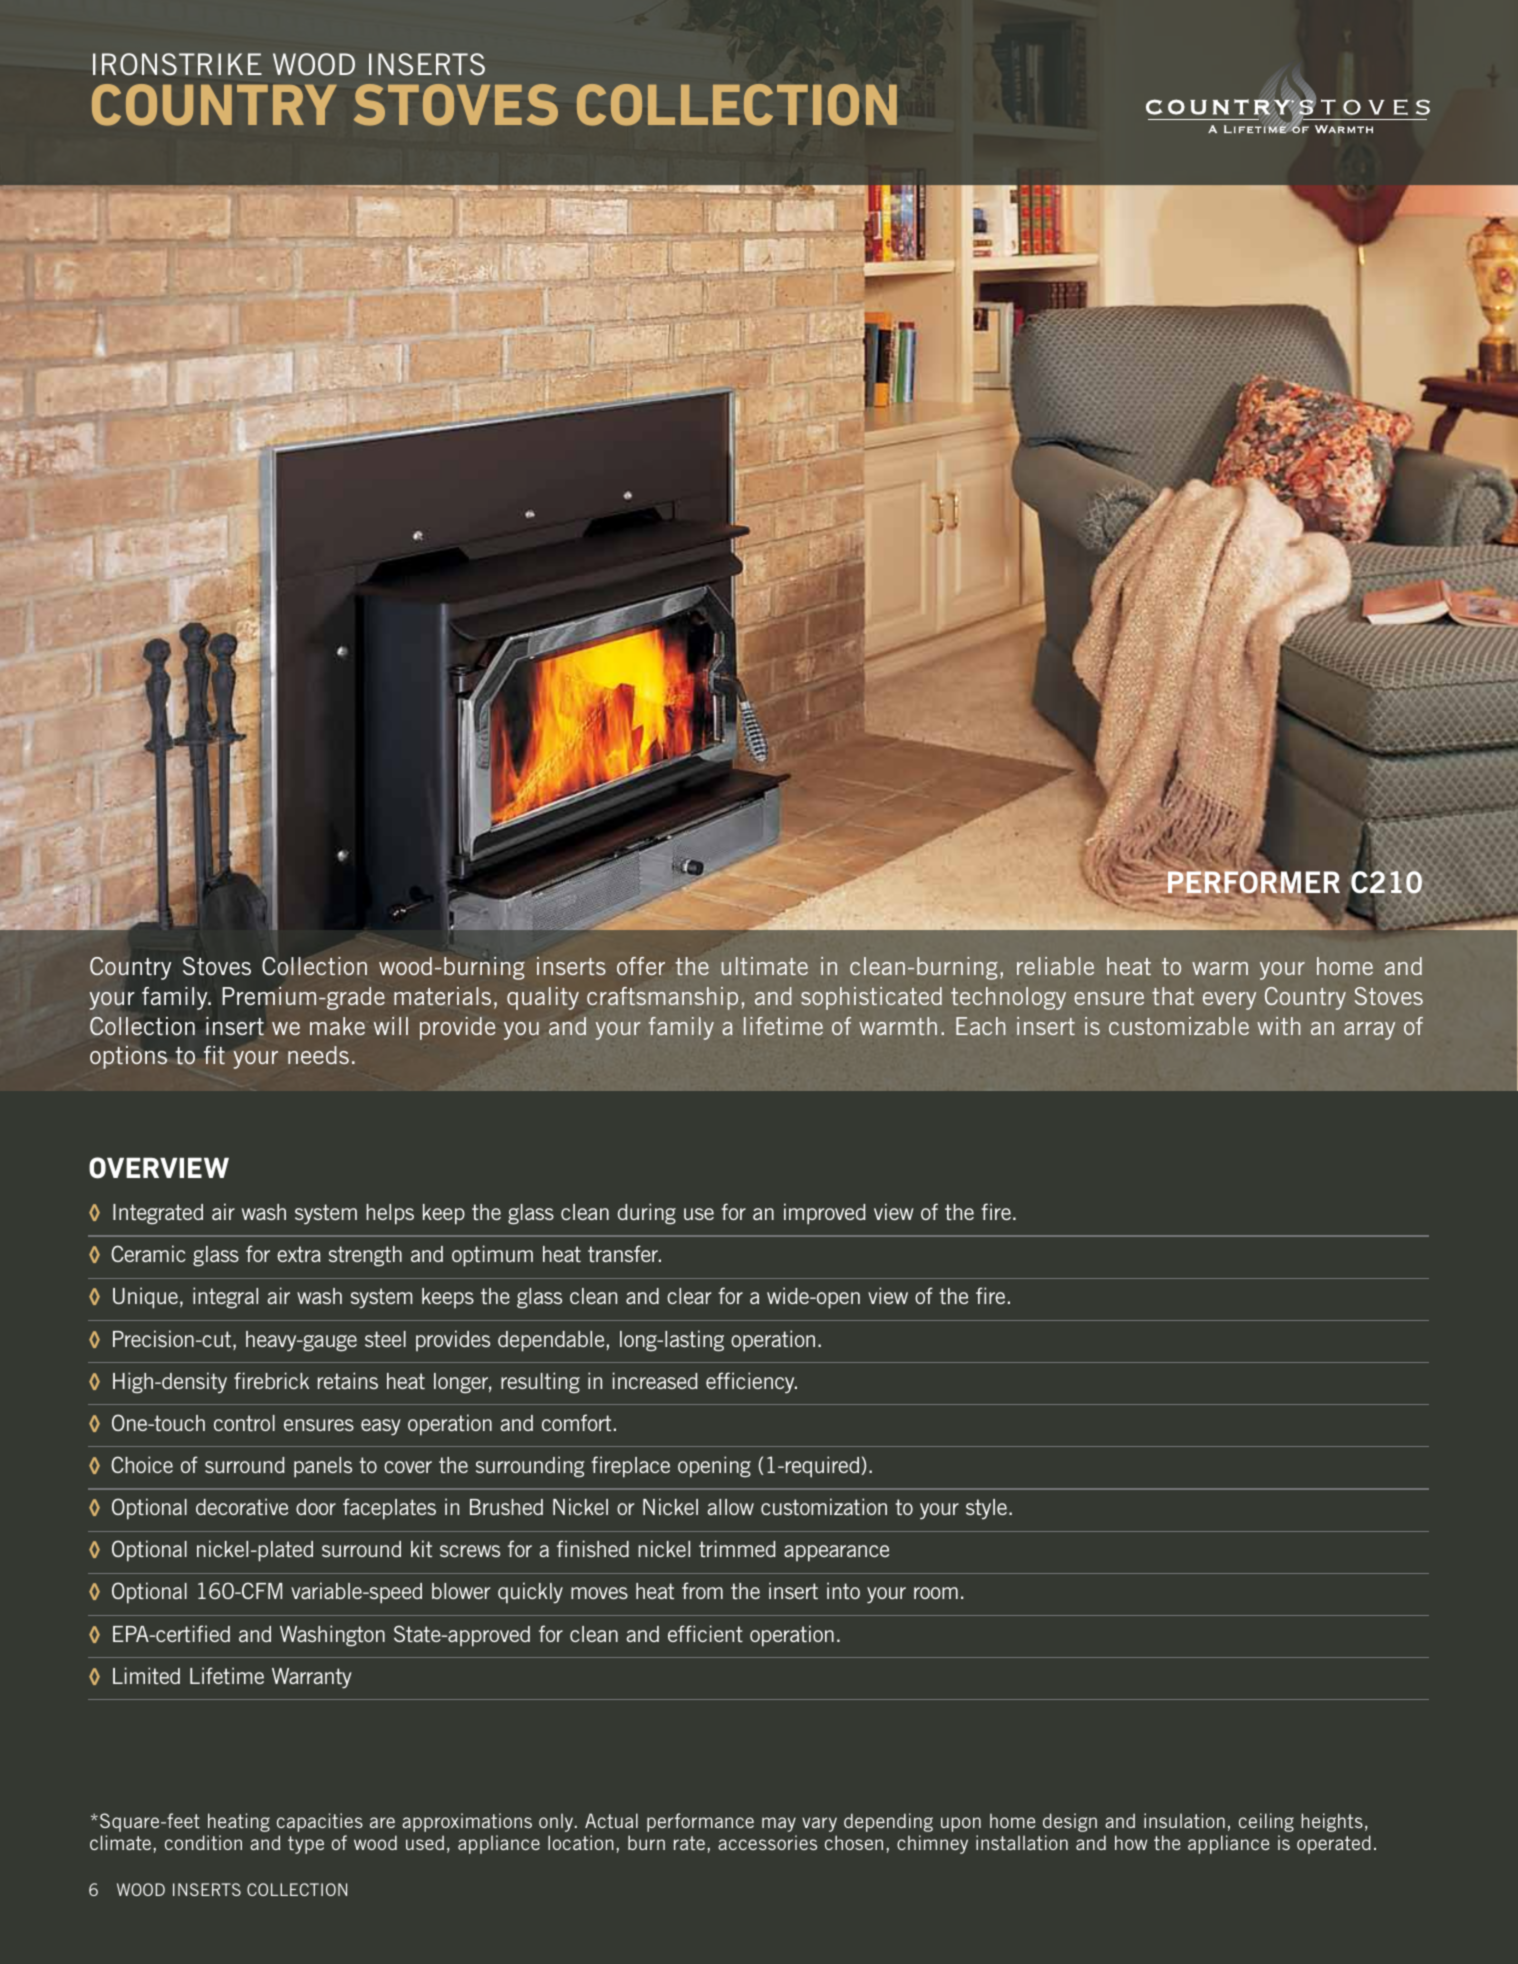 This document has width=1518, height=1964. What do you see at coordinates (442, 996) in the document?
I see `materials` at bounding box center [442, 996].
